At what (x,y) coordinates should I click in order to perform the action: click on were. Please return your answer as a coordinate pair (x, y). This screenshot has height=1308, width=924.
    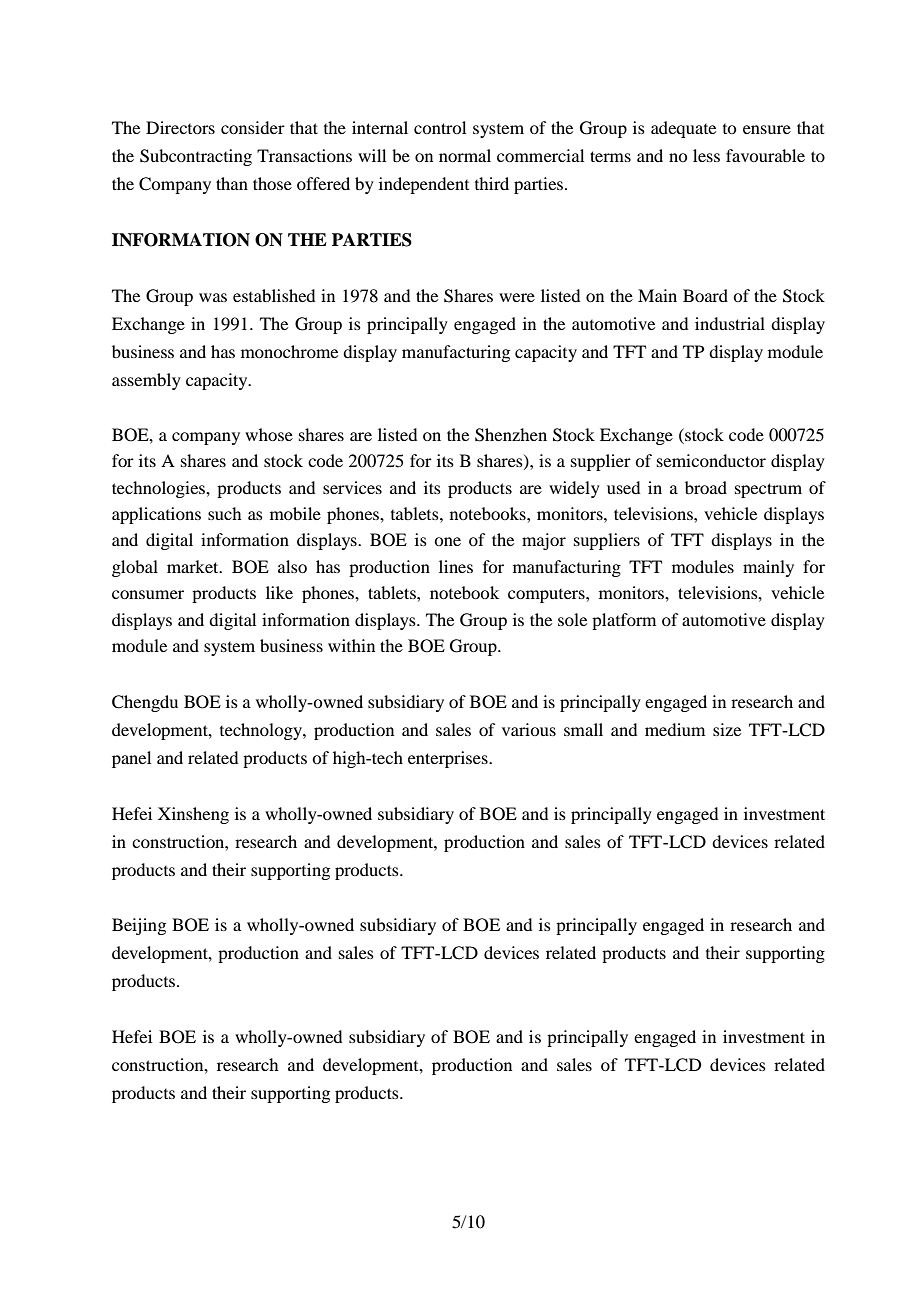
    Looking at the image, I should click on (517, 297).
